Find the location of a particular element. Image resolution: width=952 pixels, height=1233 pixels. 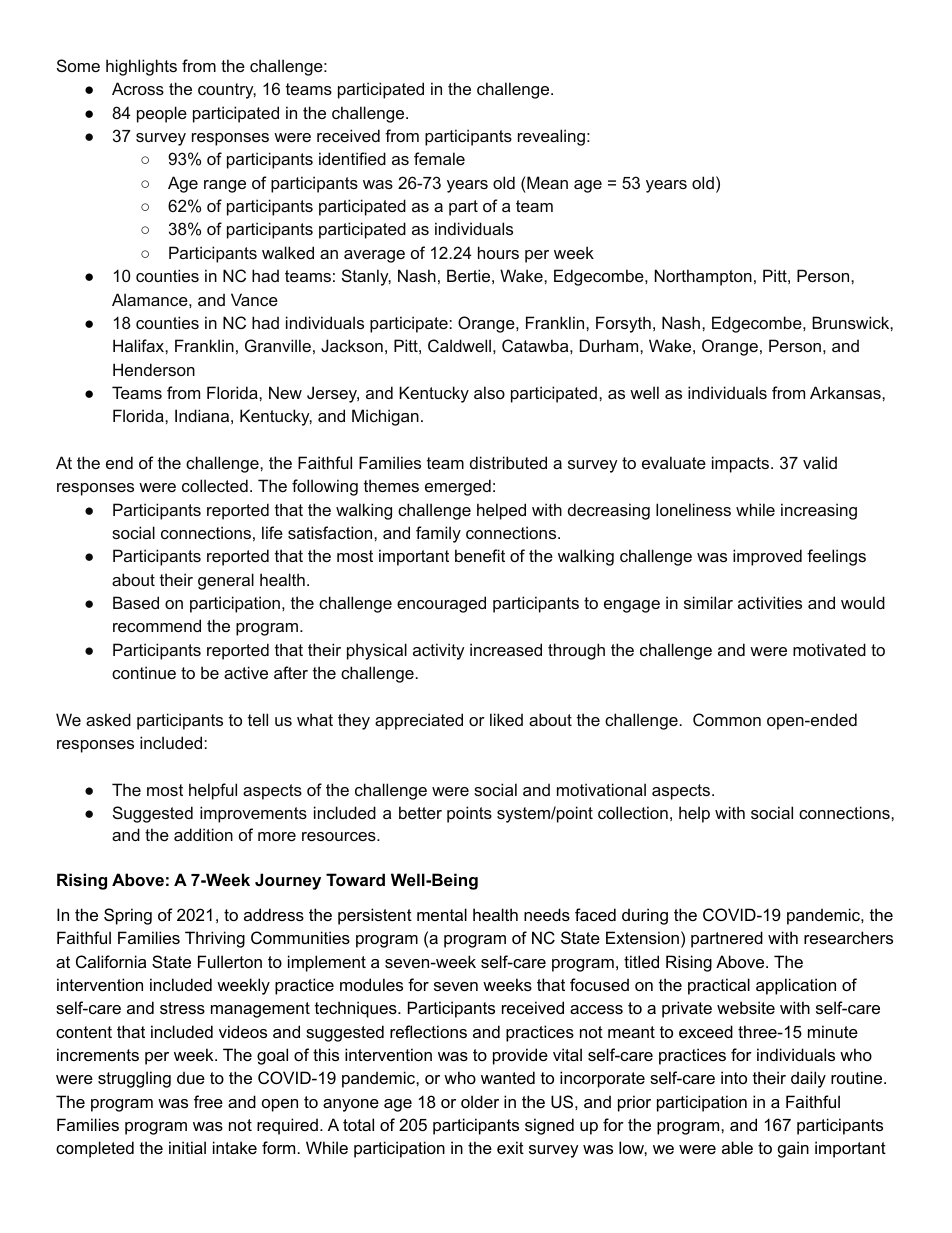

better is located at coordinates (420, 812).
